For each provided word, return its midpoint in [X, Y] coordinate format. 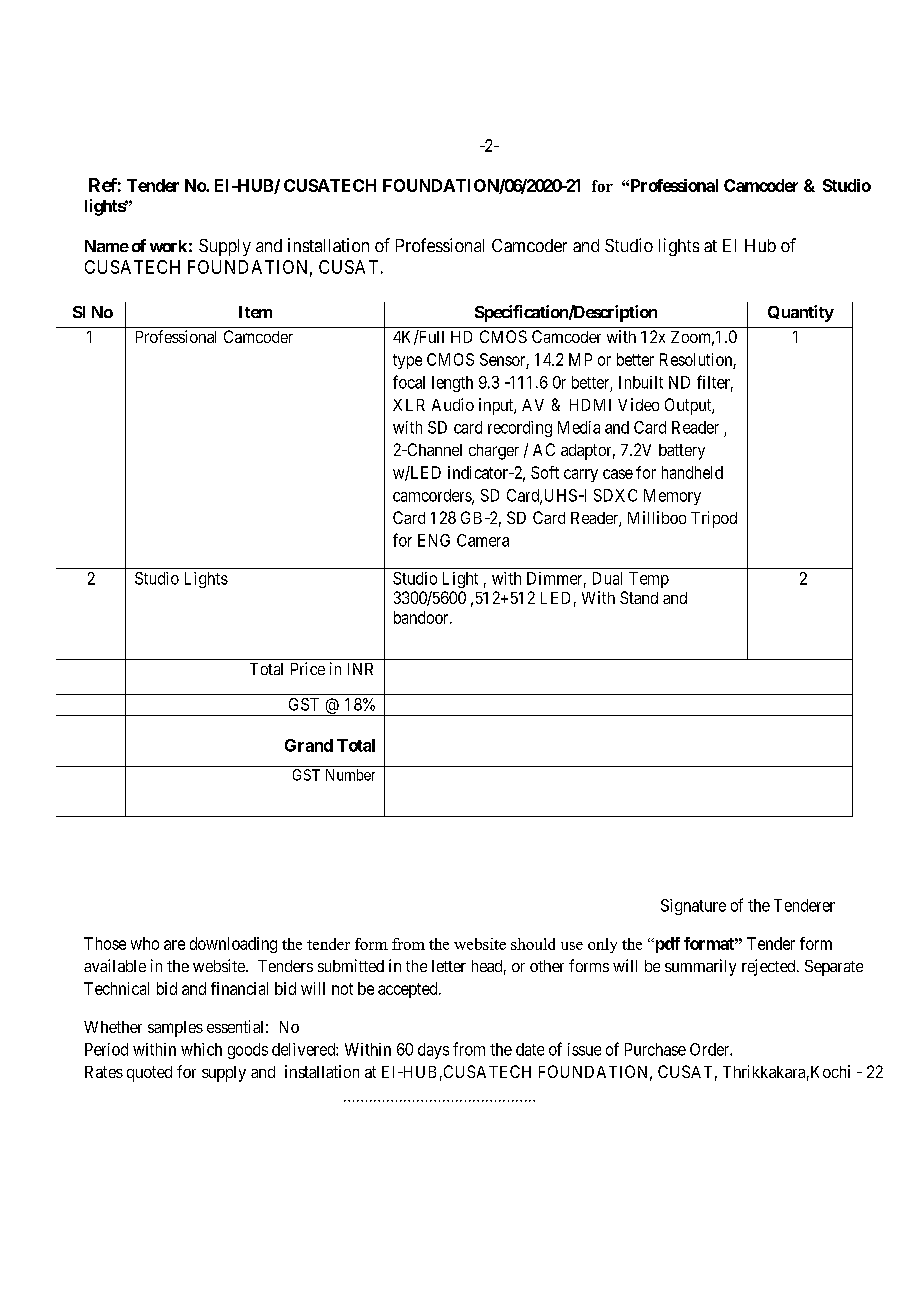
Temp [649, 580]
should [533, 944]
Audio [453, 404]
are [174, 945]
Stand [639, 597]
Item [255, 312]
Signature [693, 907]
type [407, 361]
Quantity [801, 313]
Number [350, 775]
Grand [309, 745]
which [201, 1049]
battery [682, 452]
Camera [483, 540]
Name [107, 246]
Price [308, 668]
